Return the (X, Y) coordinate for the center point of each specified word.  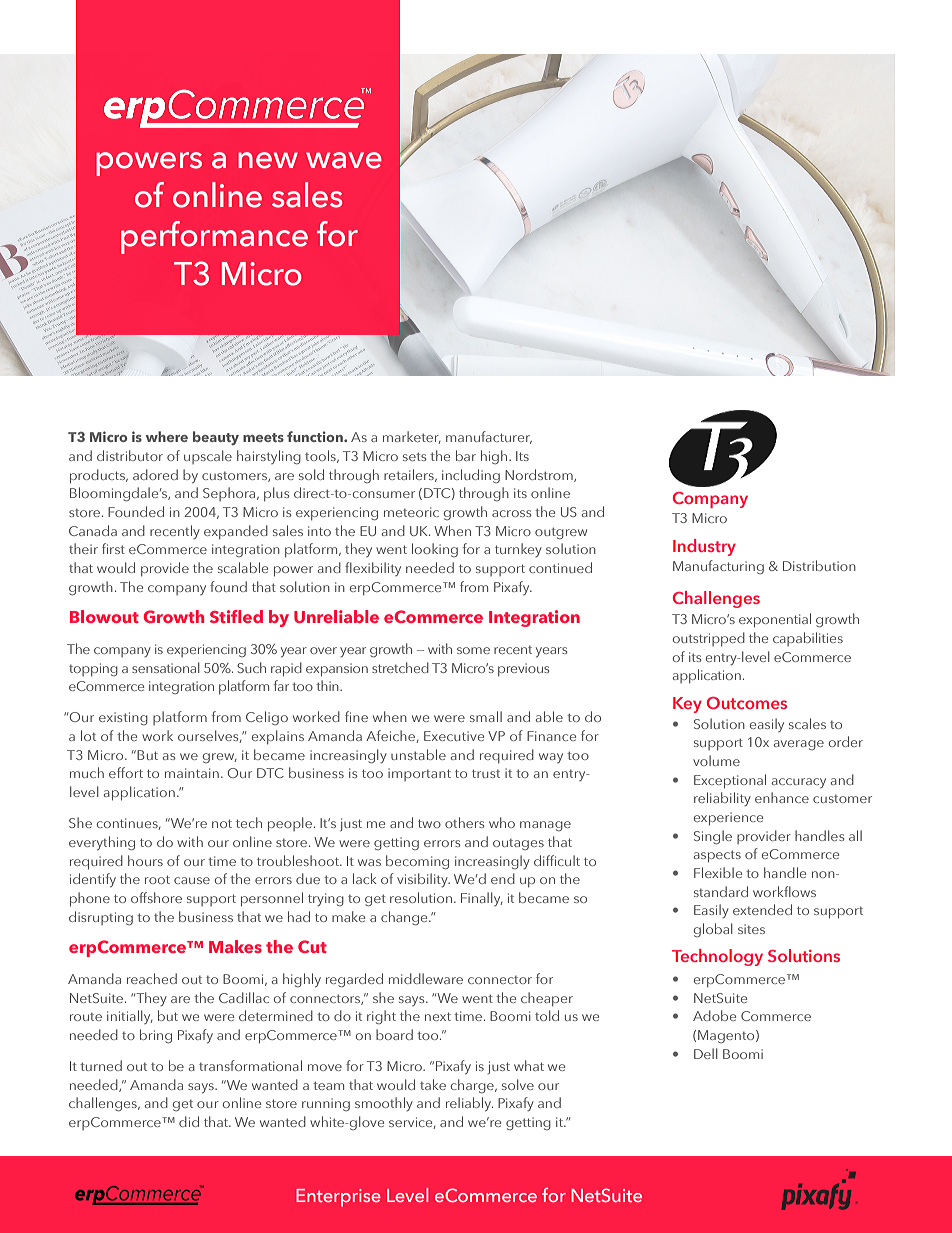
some (473, 650)
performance (214, 237)
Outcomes (747, 703)
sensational (166, 667)
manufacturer (489, 437)
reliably (469, 1104)
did (189, 1121)
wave (344, 160)
